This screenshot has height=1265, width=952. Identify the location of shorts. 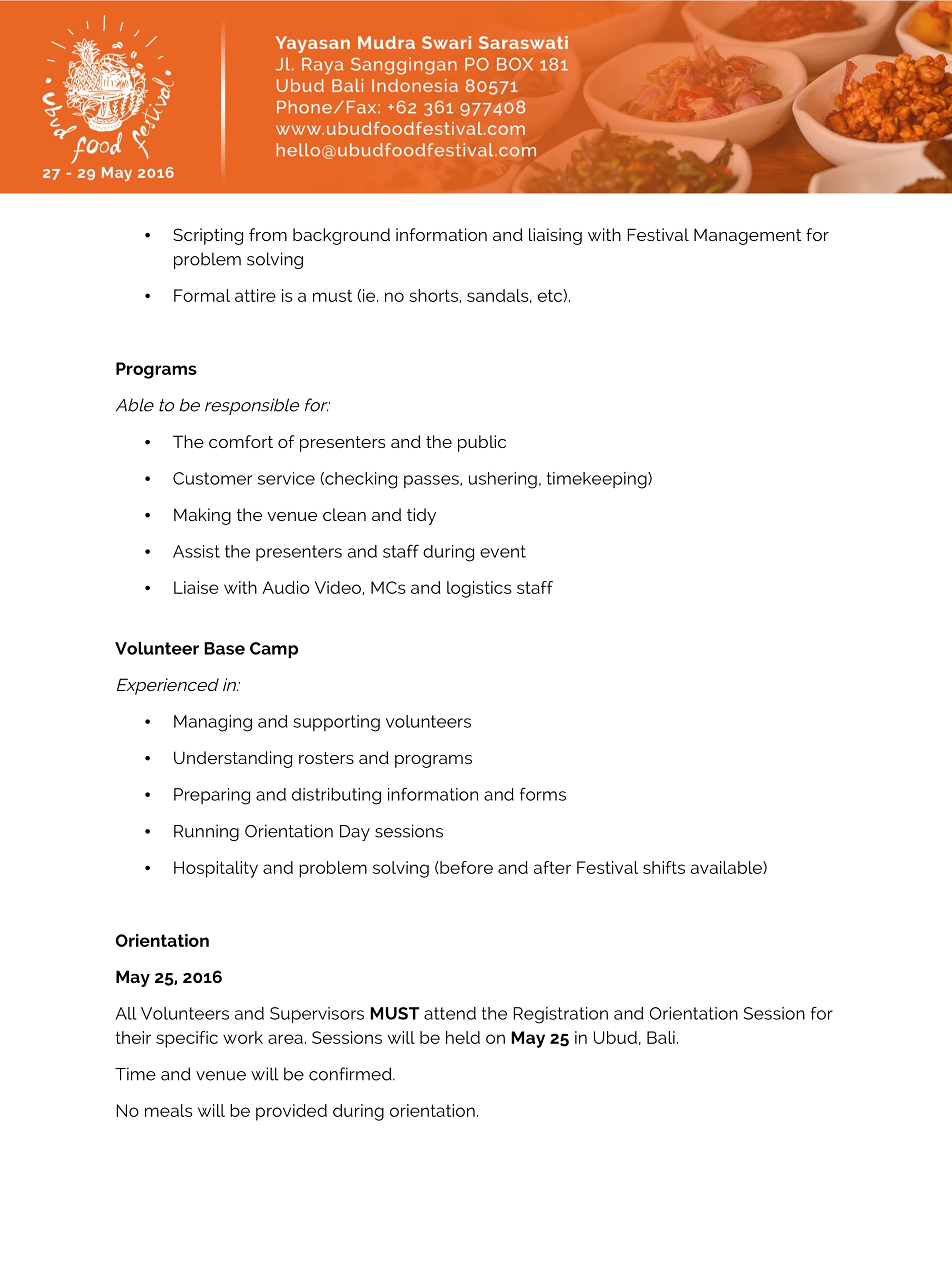
(434, 296).
